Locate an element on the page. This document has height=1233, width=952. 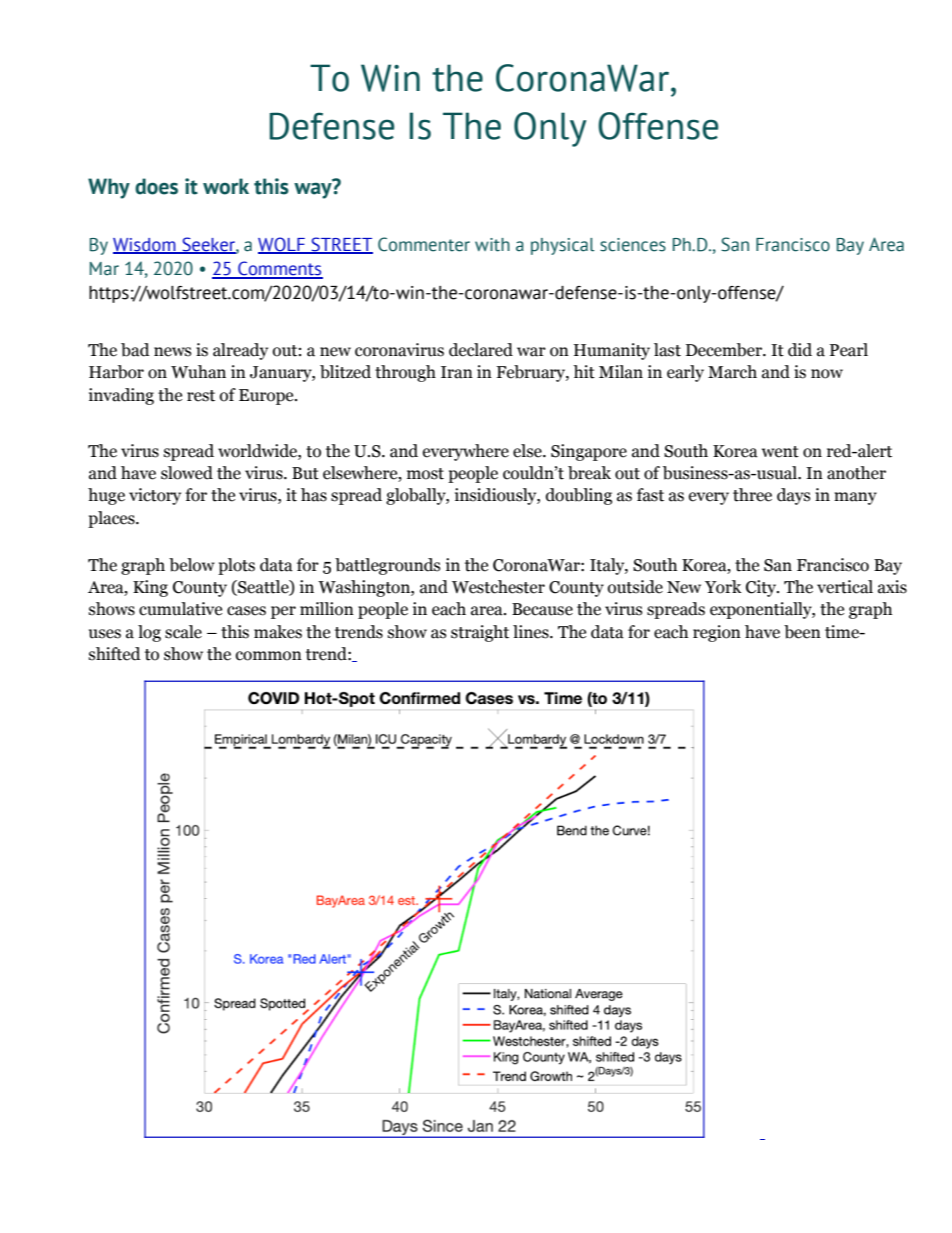
work is located at coordinates (226, 186).
